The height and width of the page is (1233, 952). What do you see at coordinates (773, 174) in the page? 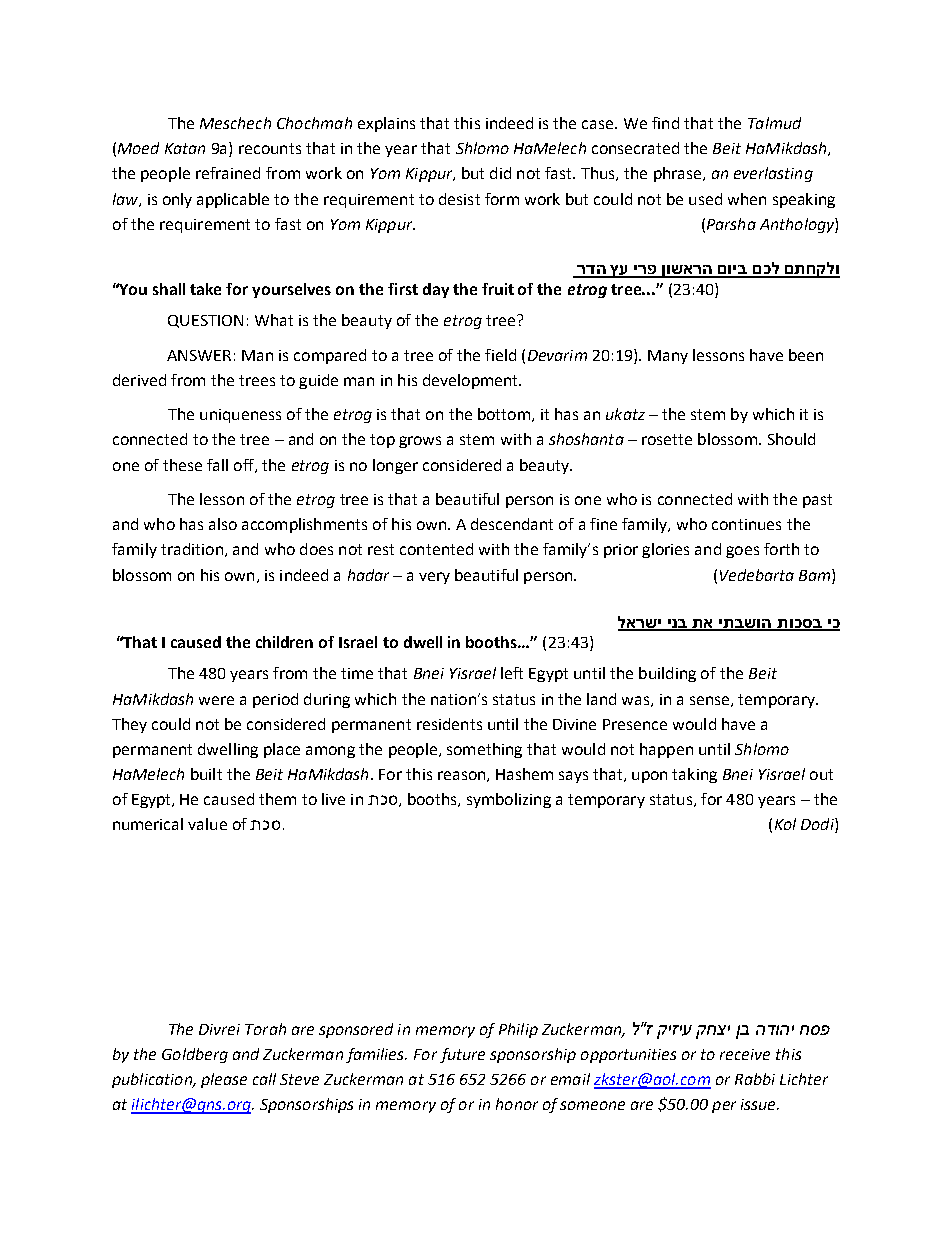
I see `everlasting` at bounding box center [773, 174].
